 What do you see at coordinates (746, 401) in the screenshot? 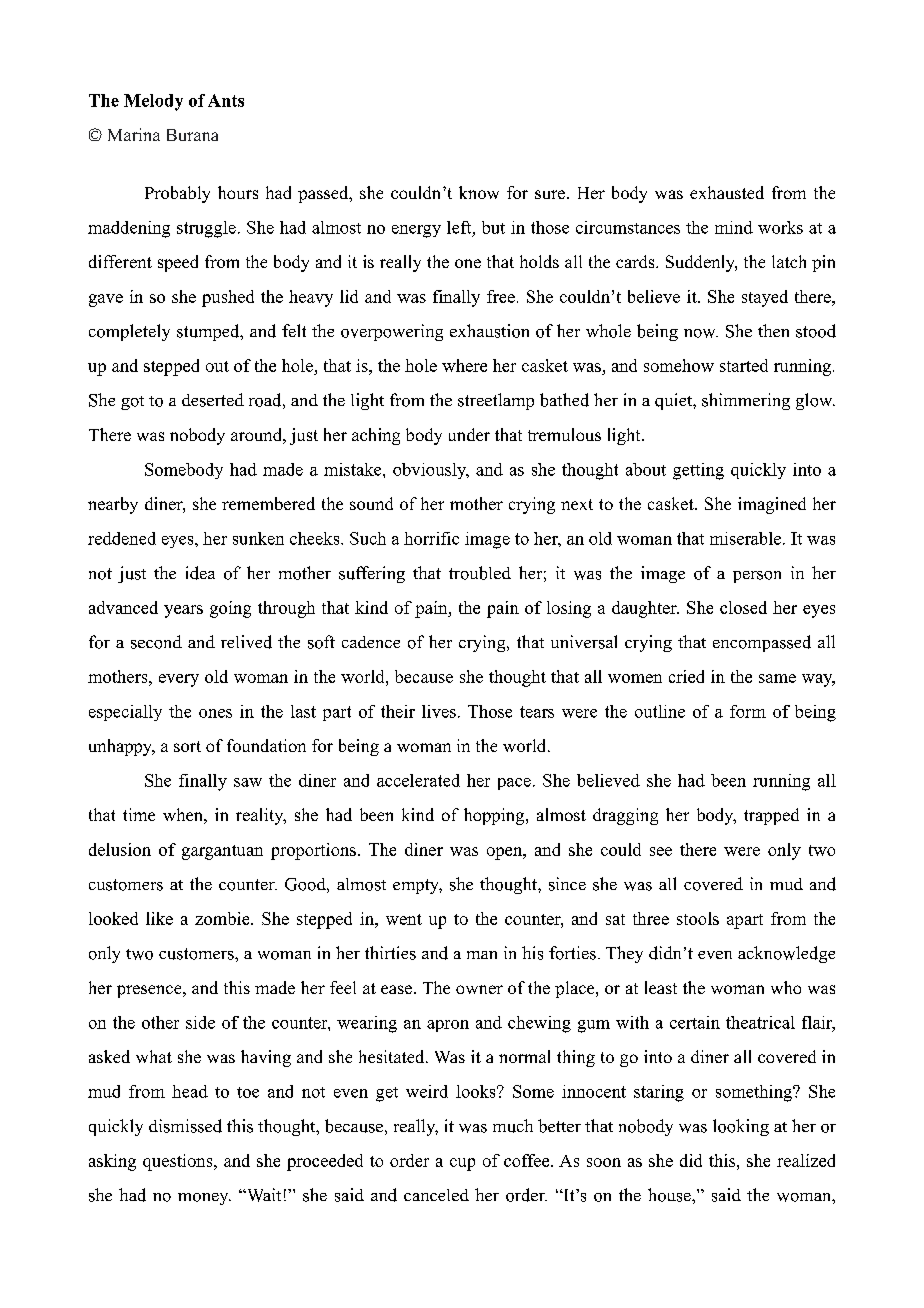
I see `shimmering` at bounding box center [746, 401].
